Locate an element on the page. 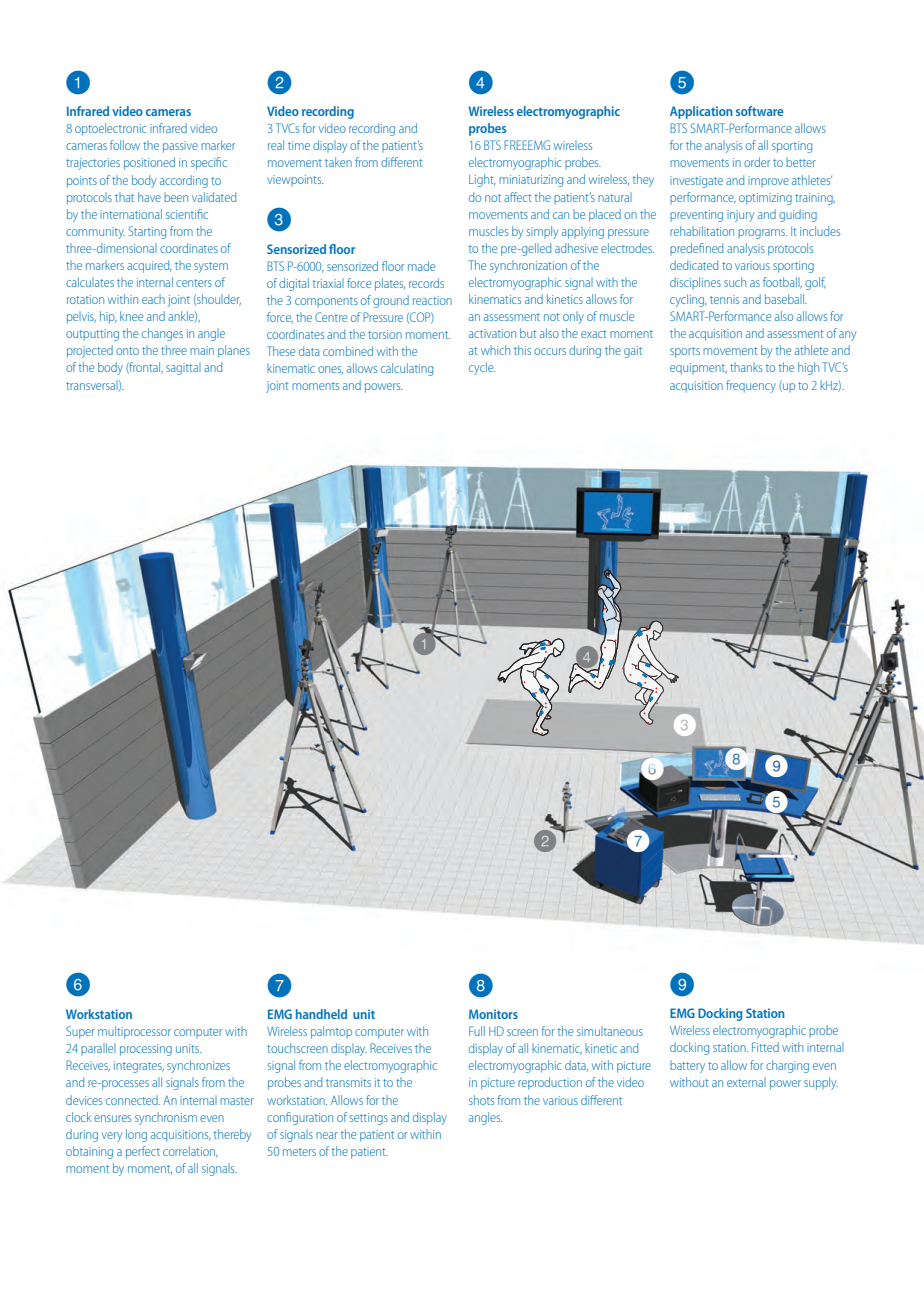  external is located at coordinates (746, 1082).
